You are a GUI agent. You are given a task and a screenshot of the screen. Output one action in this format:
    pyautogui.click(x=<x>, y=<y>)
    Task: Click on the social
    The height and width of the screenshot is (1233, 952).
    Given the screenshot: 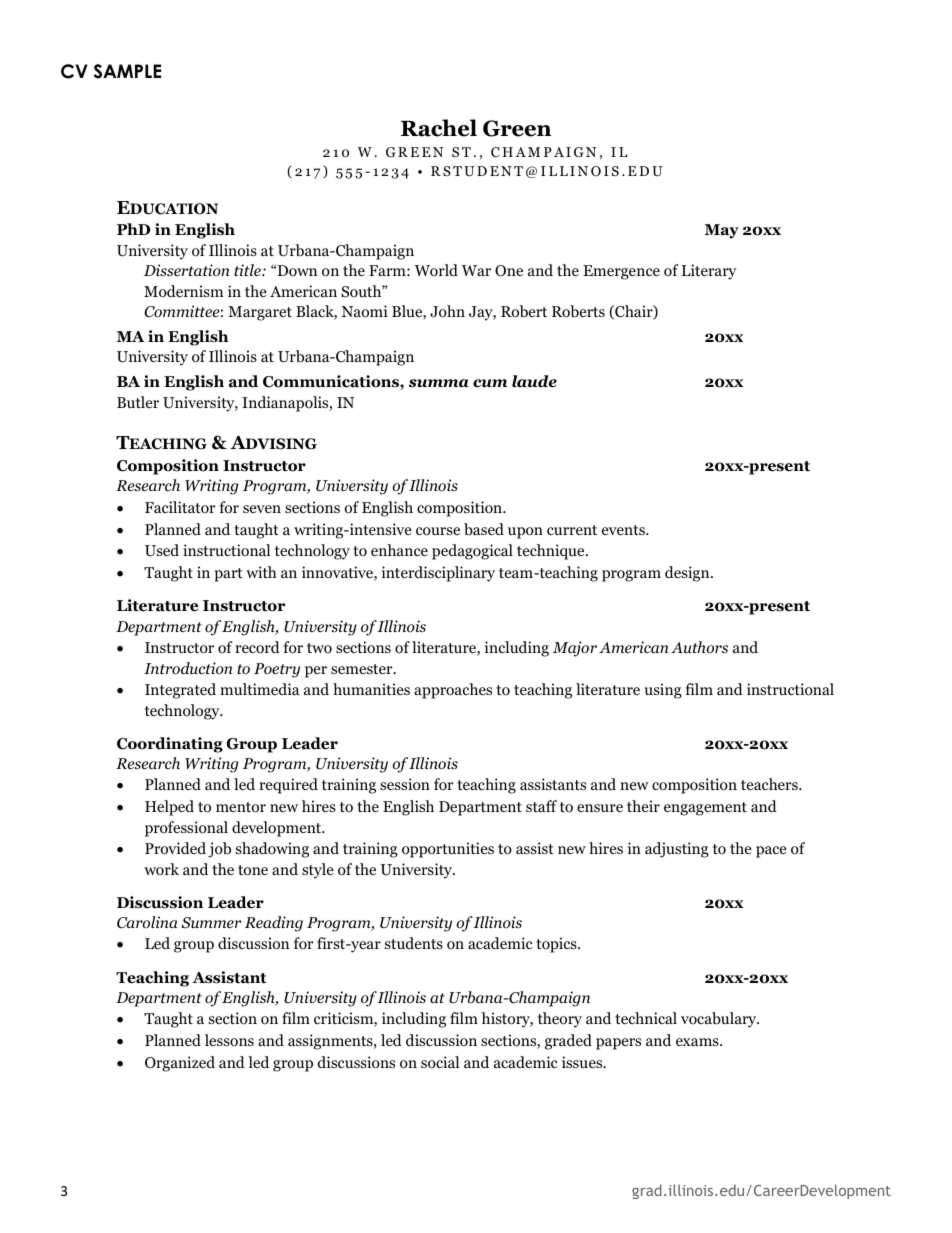 What is the action you would take?
    pyautogui.click(x=440, y=1062)
